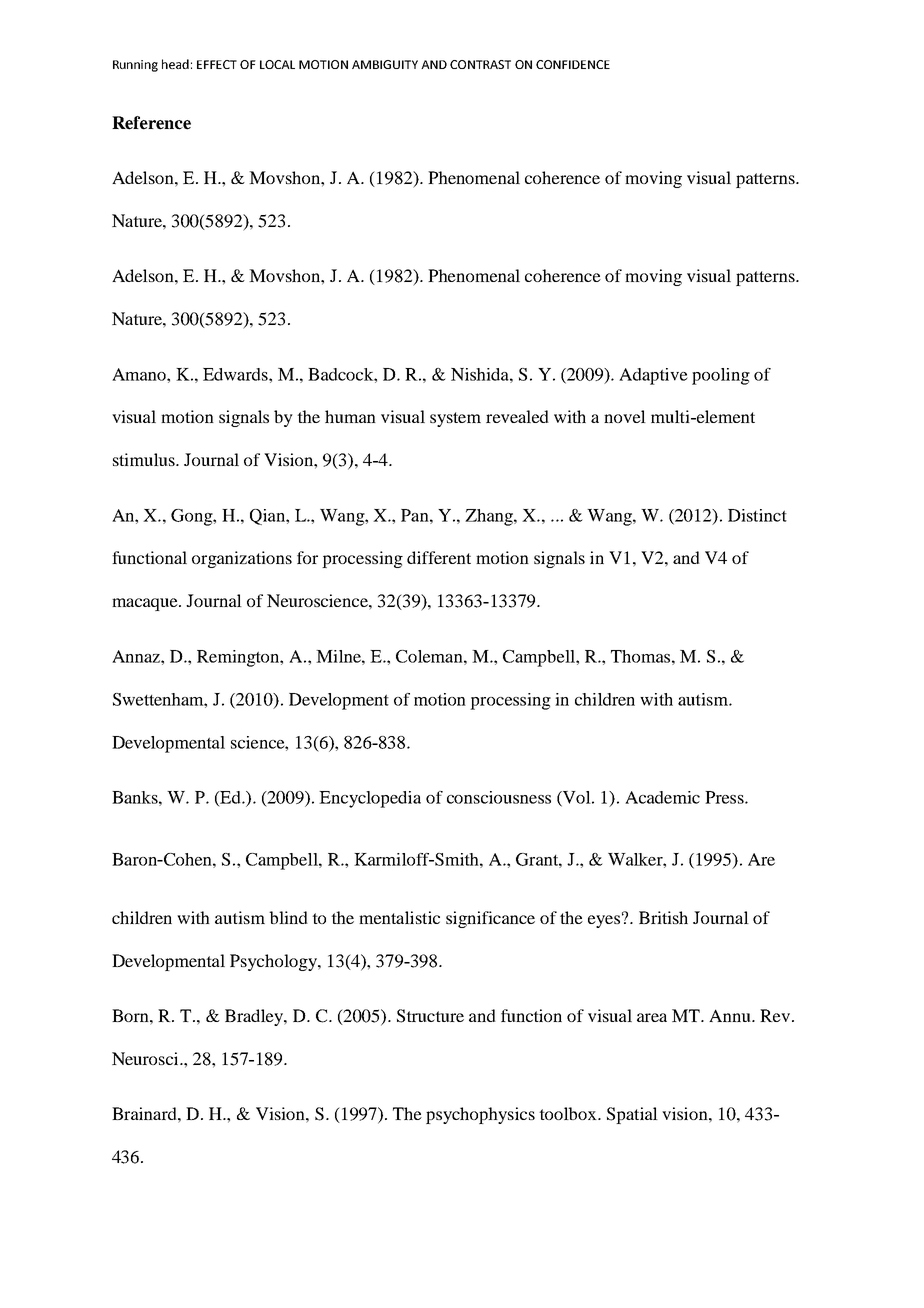  I want to click on Structure, so click(430, 1016).
